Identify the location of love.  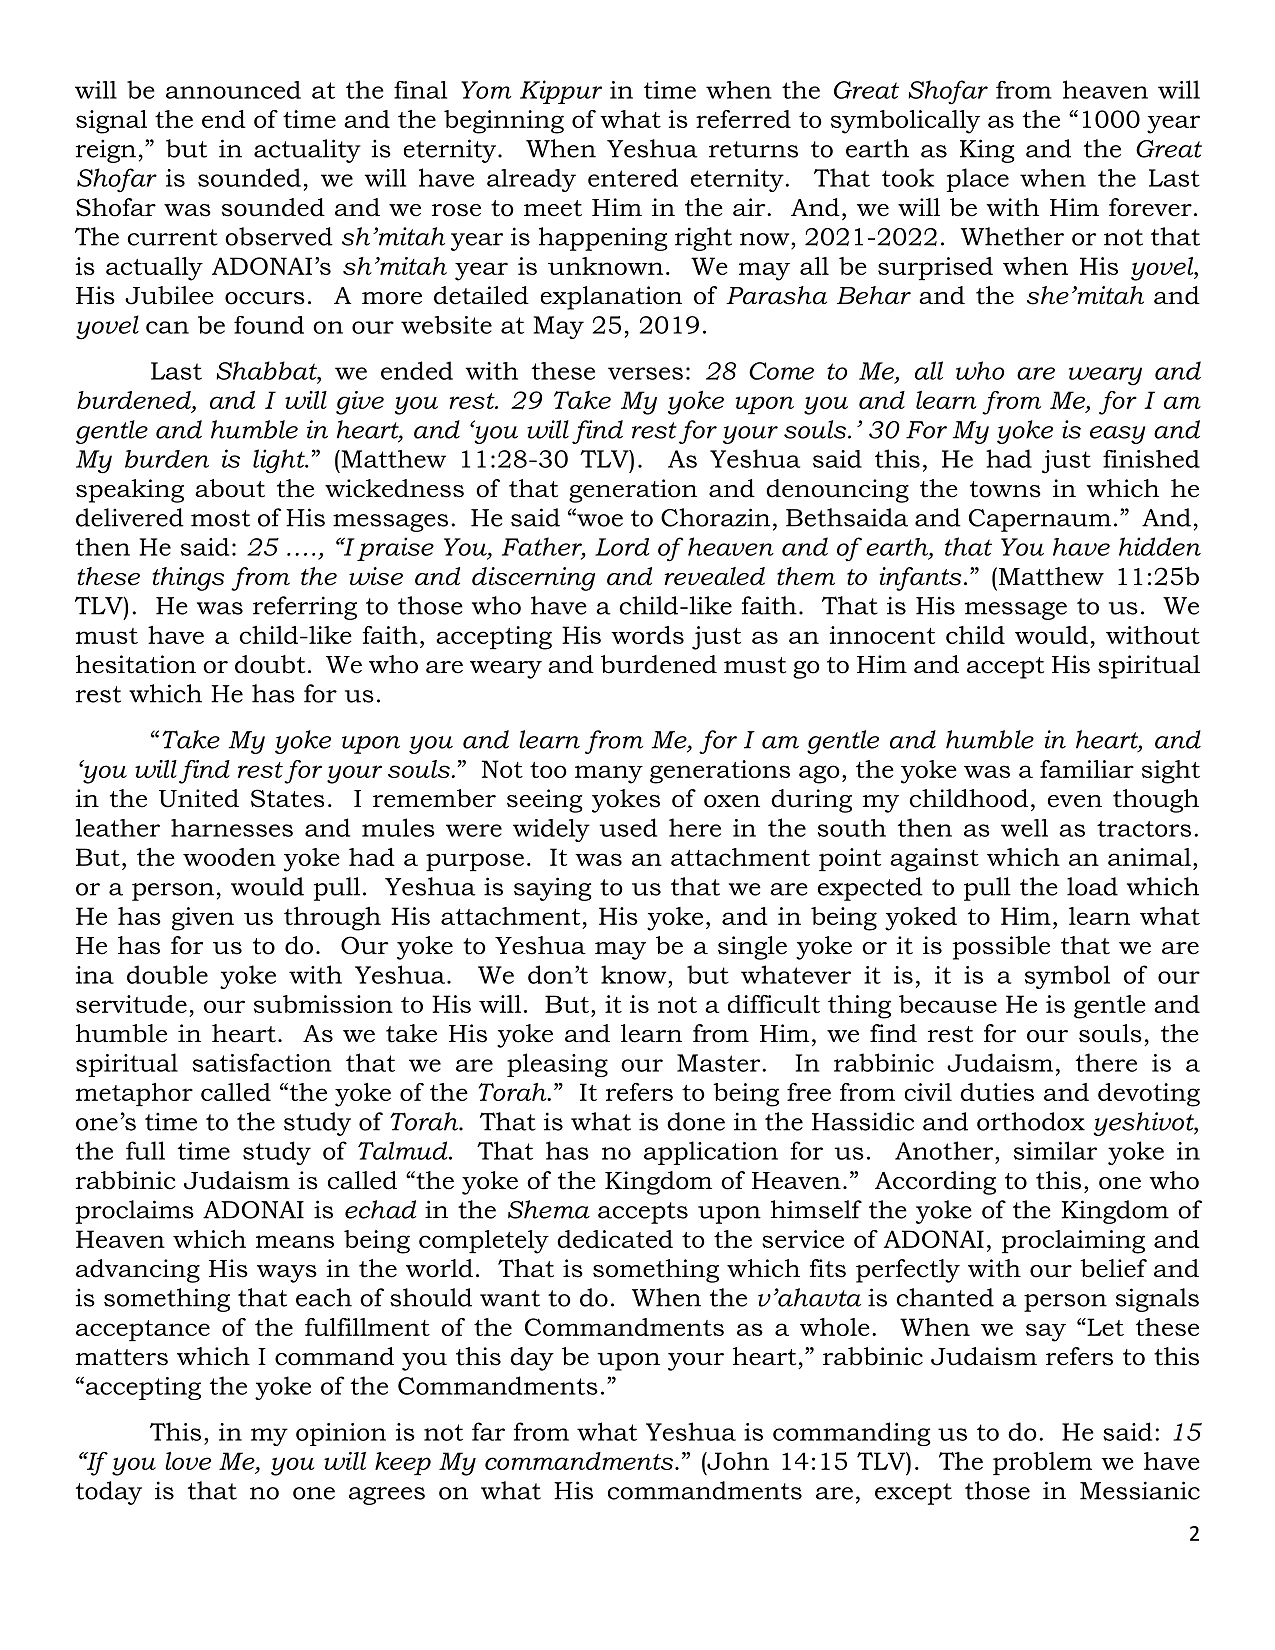
(188, 1461).
